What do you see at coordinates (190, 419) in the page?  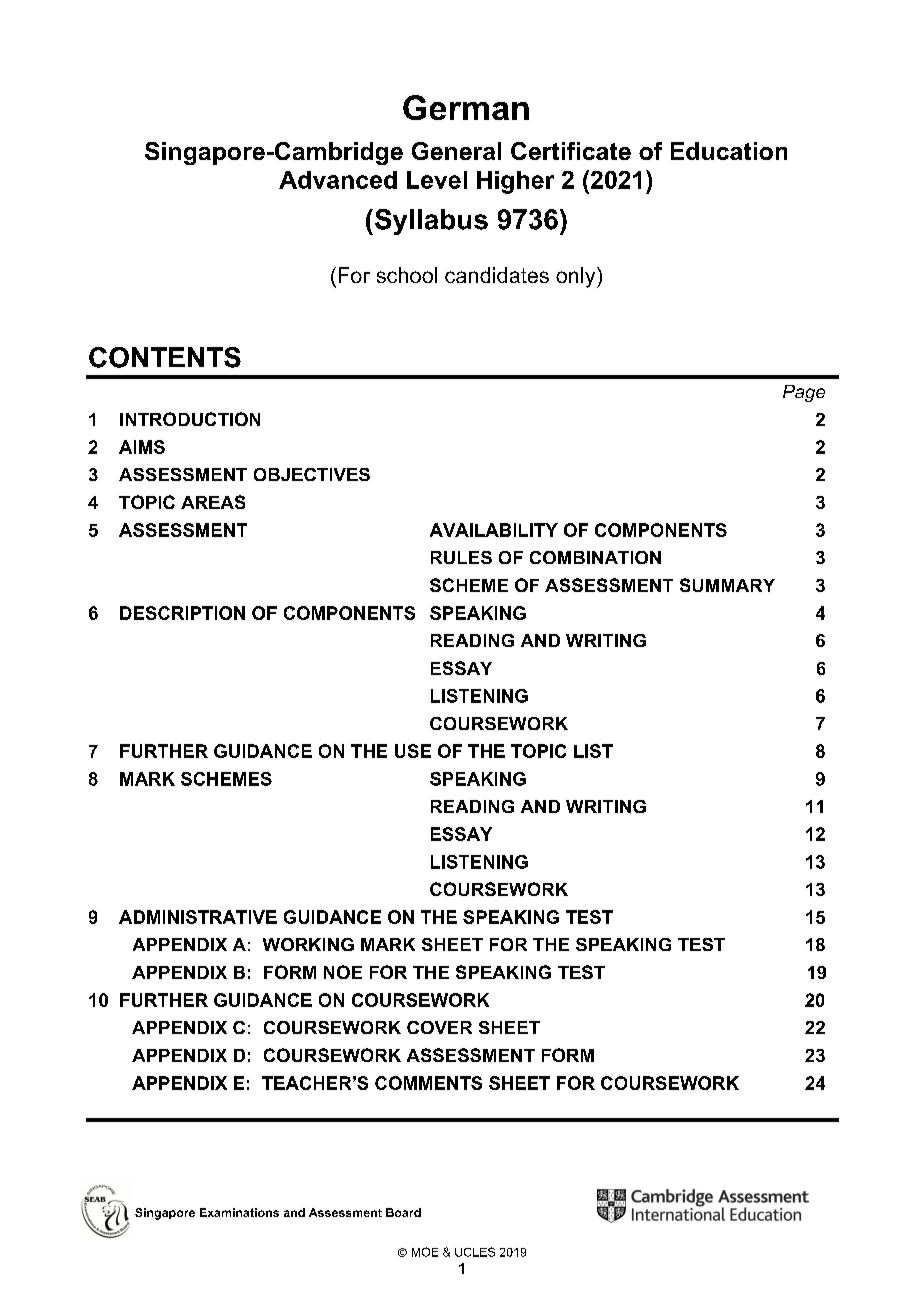 I see `INTRODUCTION` at bounding box center [190, 419].
